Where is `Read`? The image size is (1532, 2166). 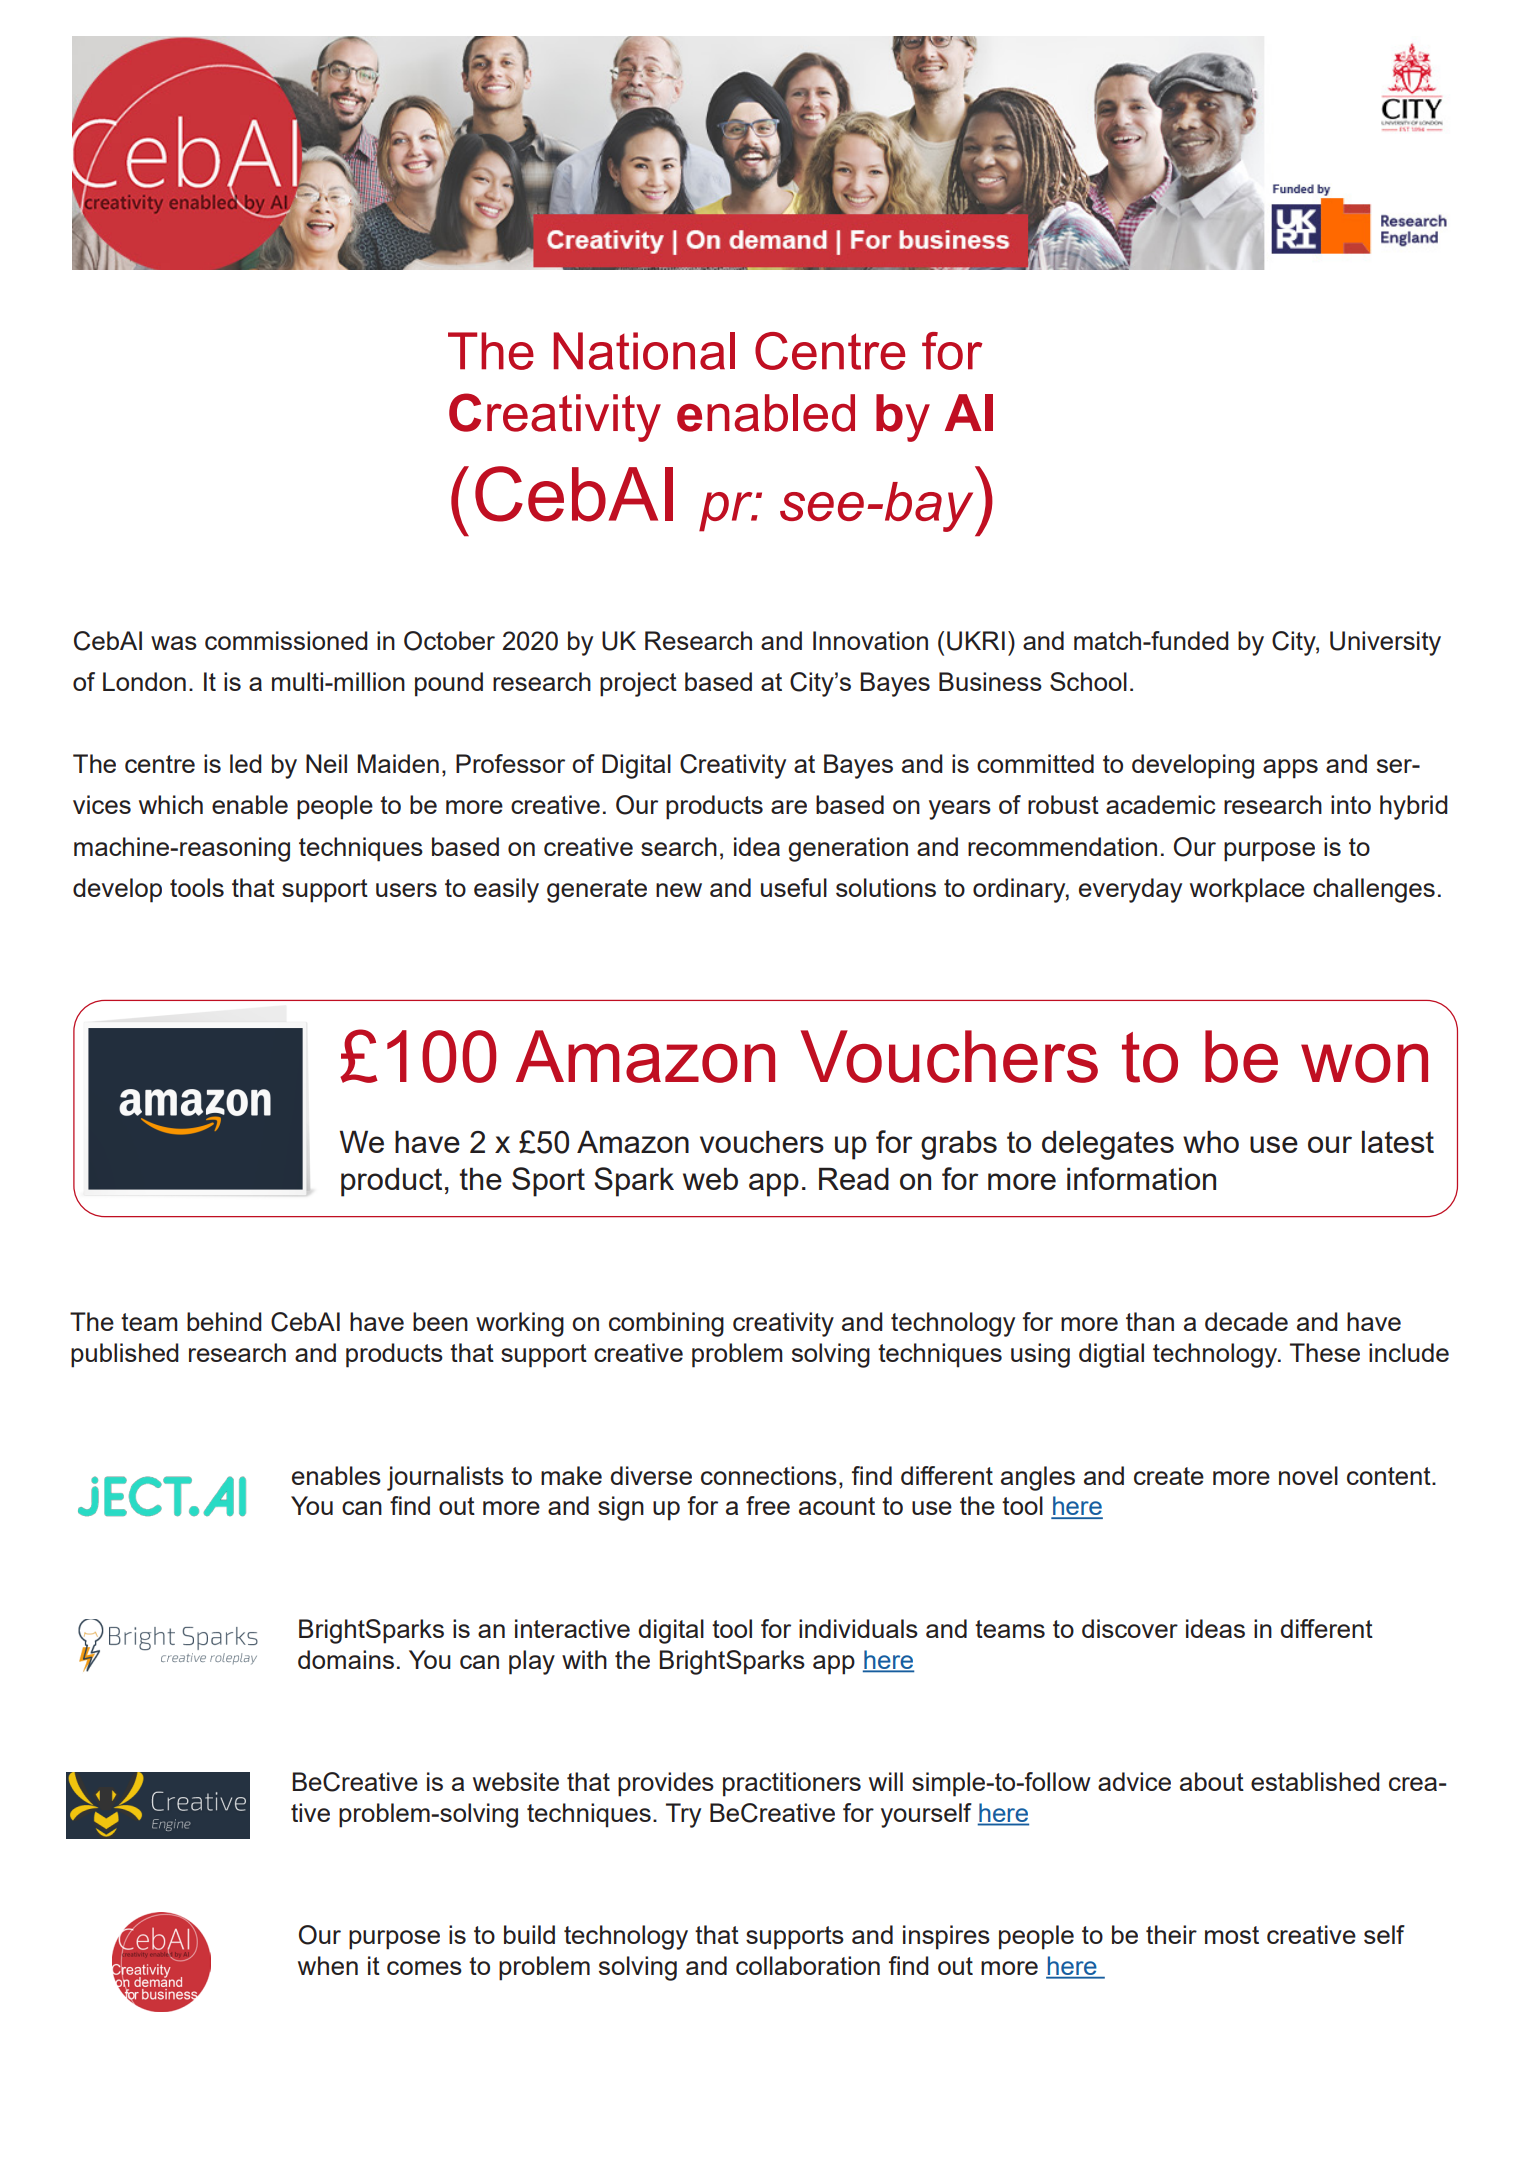
Read is located at coordinates (854, 1178).
